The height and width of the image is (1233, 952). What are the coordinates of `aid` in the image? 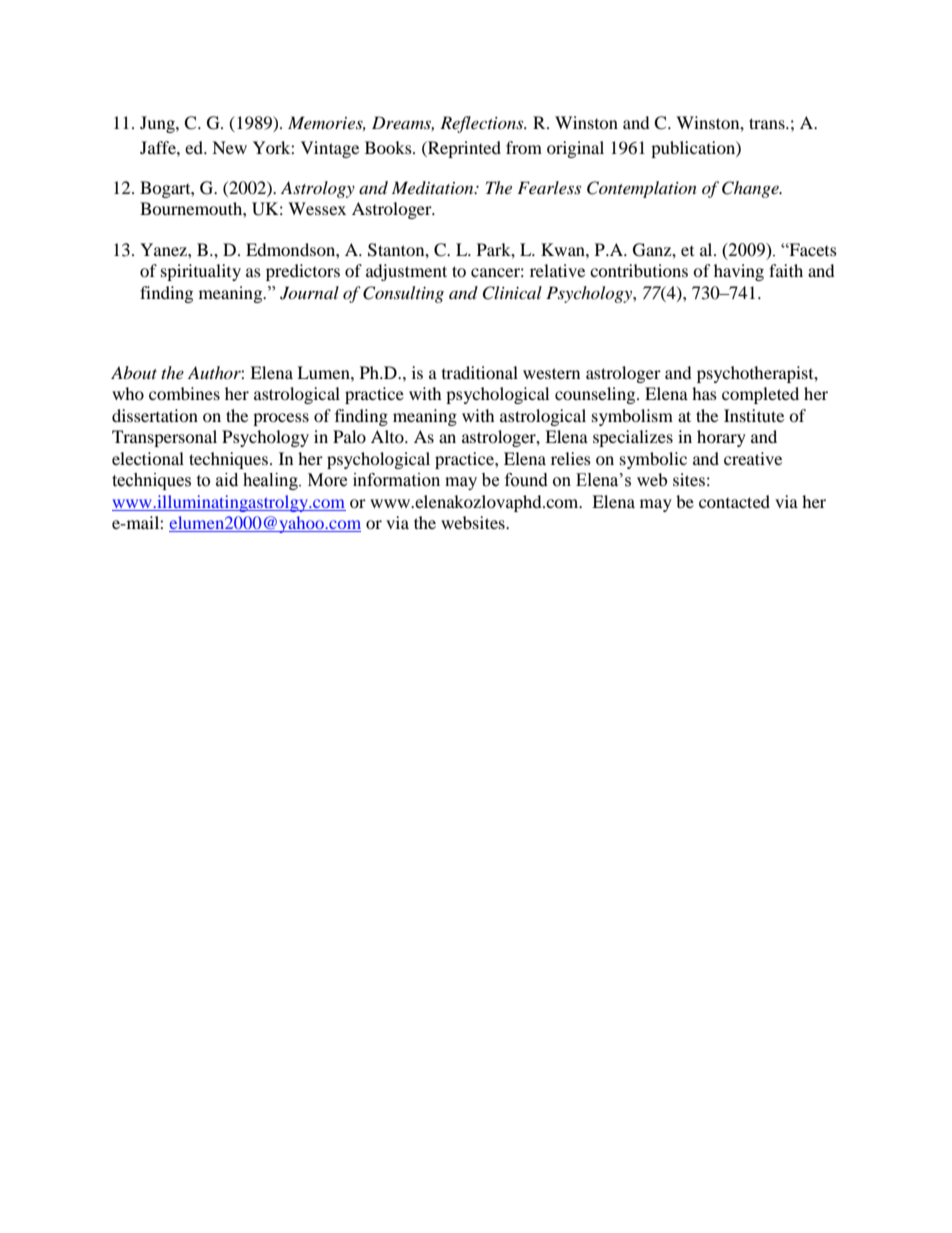 It's located at (227, 480).
